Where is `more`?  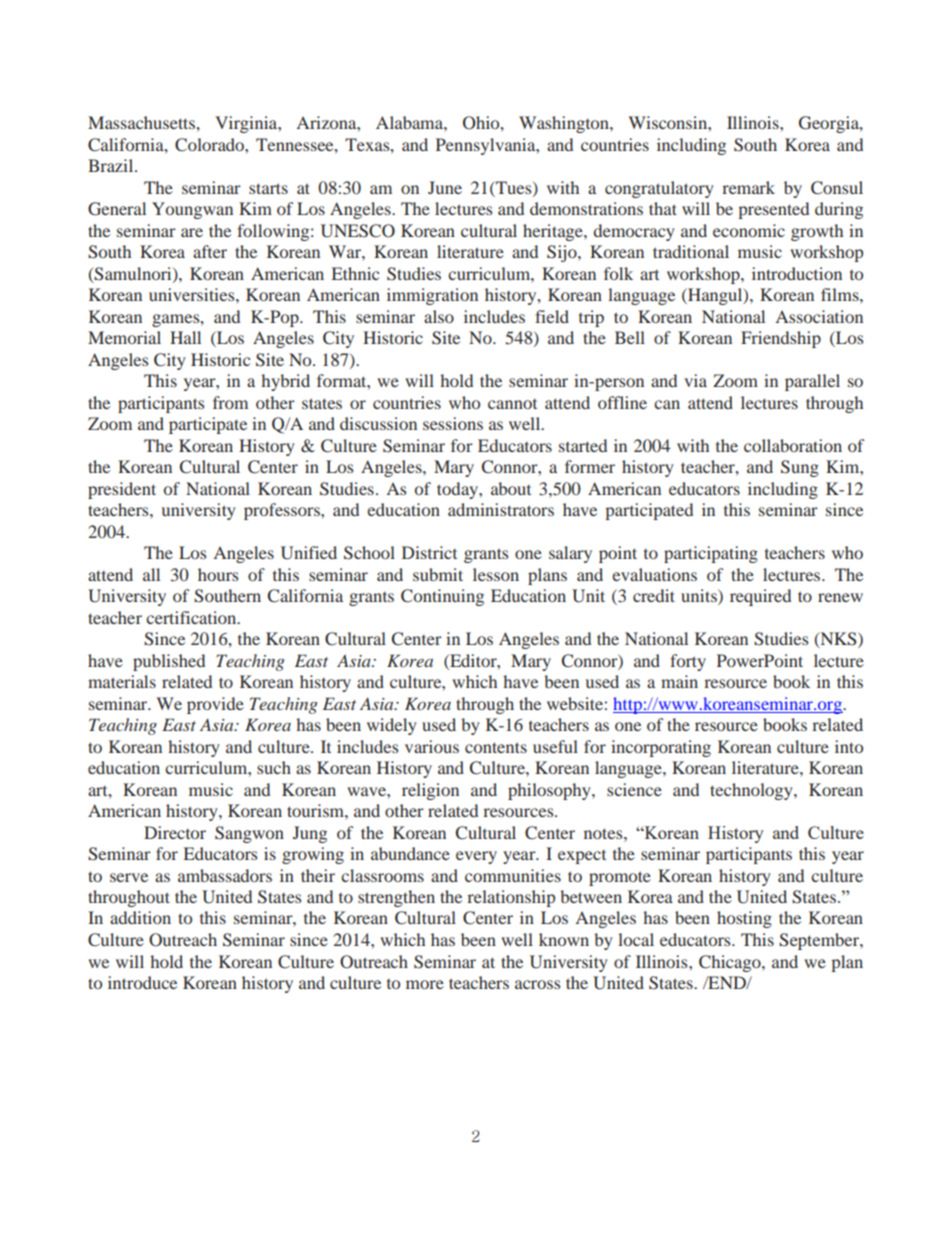 more is located at coordinates (425, 984).
